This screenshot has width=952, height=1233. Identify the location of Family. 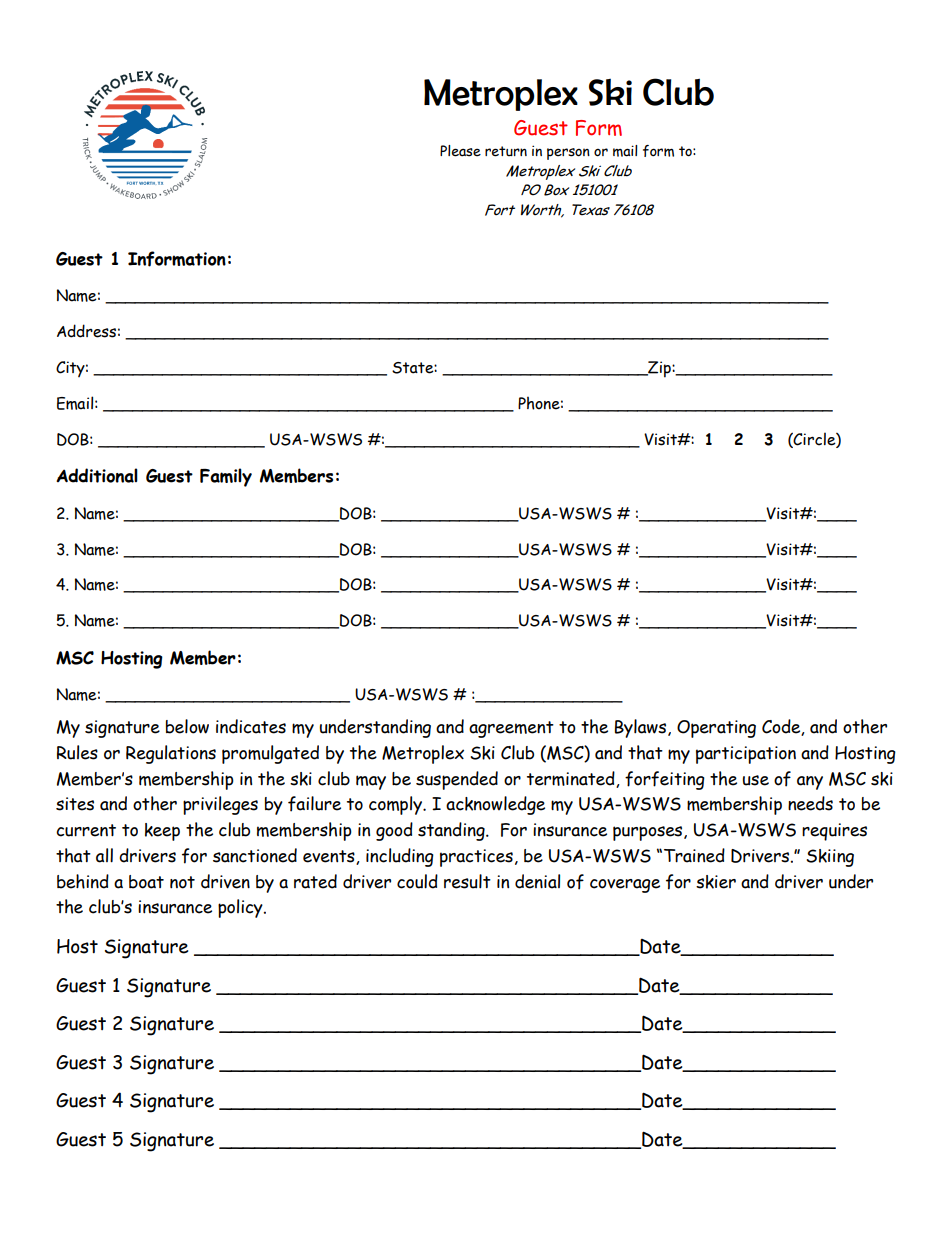
(226, 477).
